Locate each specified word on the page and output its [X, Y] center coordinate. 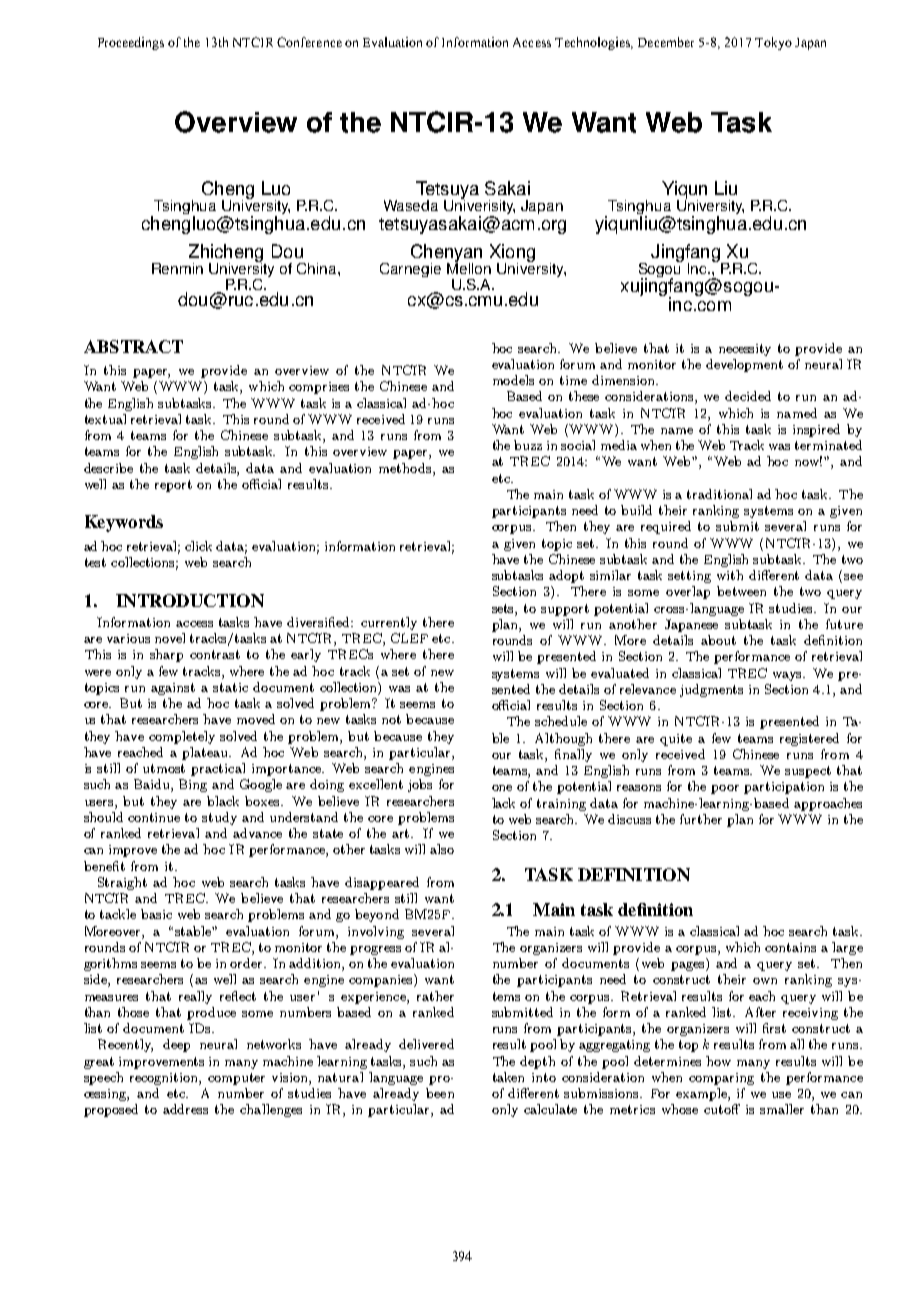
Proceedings [131, 43]
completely [182, 737]
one [502, 788]
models [513, 380]
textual [105, 419]
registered [809, 739]
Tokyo [773, 43]
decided [748, 396]
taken [508, 1077]
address [185, 1109]
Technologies [593, 43]
